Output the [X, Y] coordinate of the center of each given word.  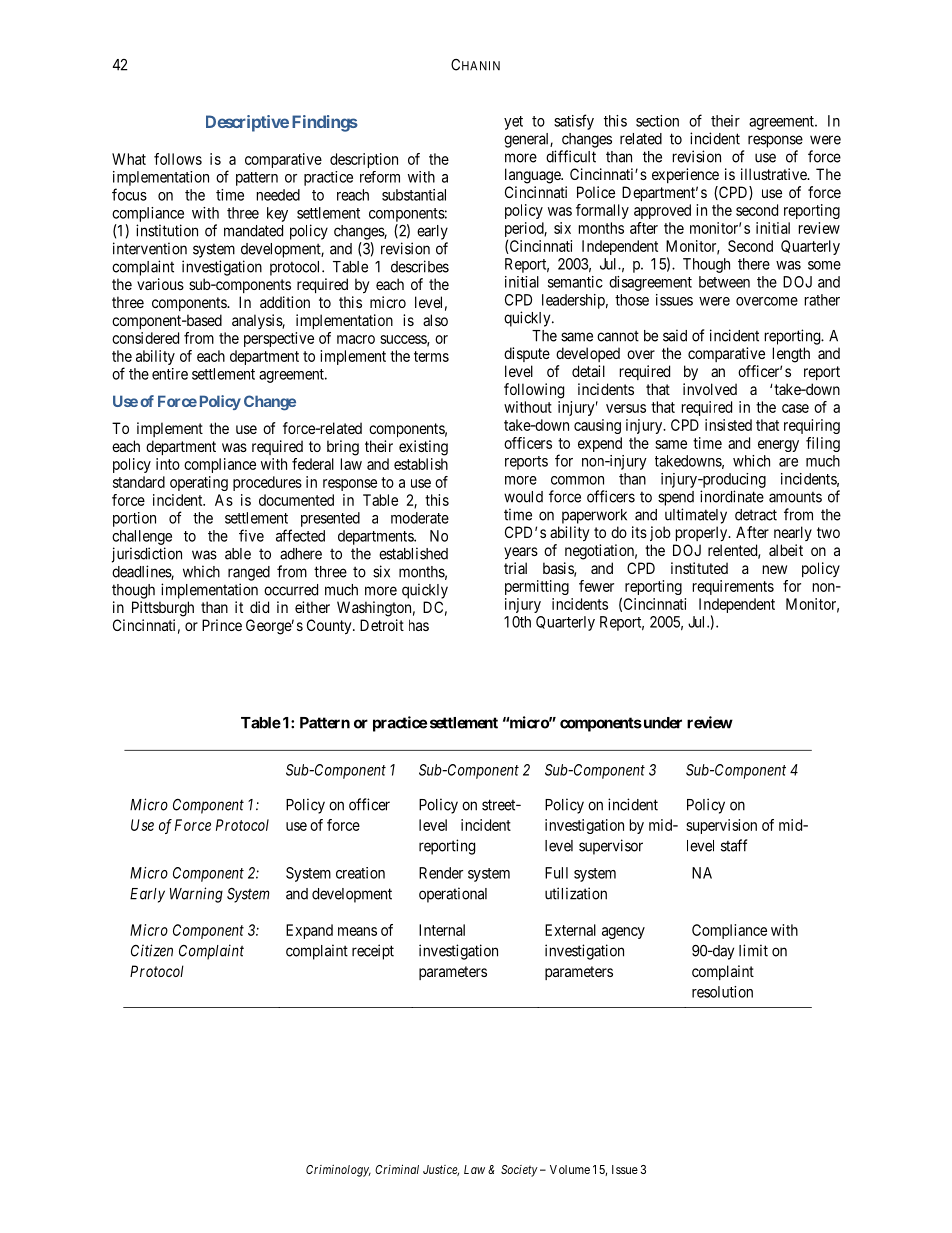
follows [178, 159]
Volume [570, 1169]
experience [685, 175]
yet [513, 123]
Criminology [338, 1171]
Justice [441, 1170]
